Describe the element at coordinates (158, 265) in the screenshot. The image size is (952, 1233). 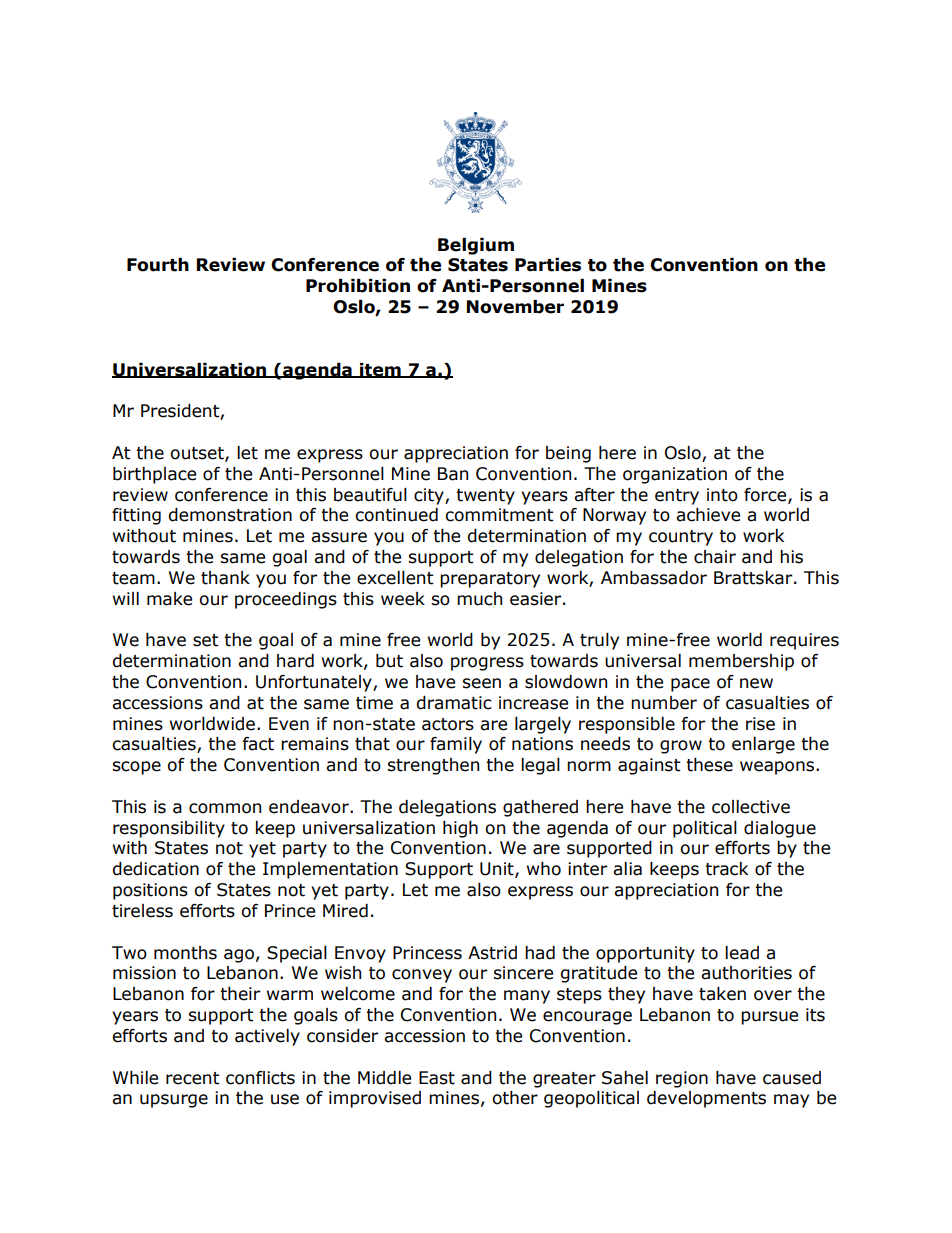
I see `Fourth` at that location.
